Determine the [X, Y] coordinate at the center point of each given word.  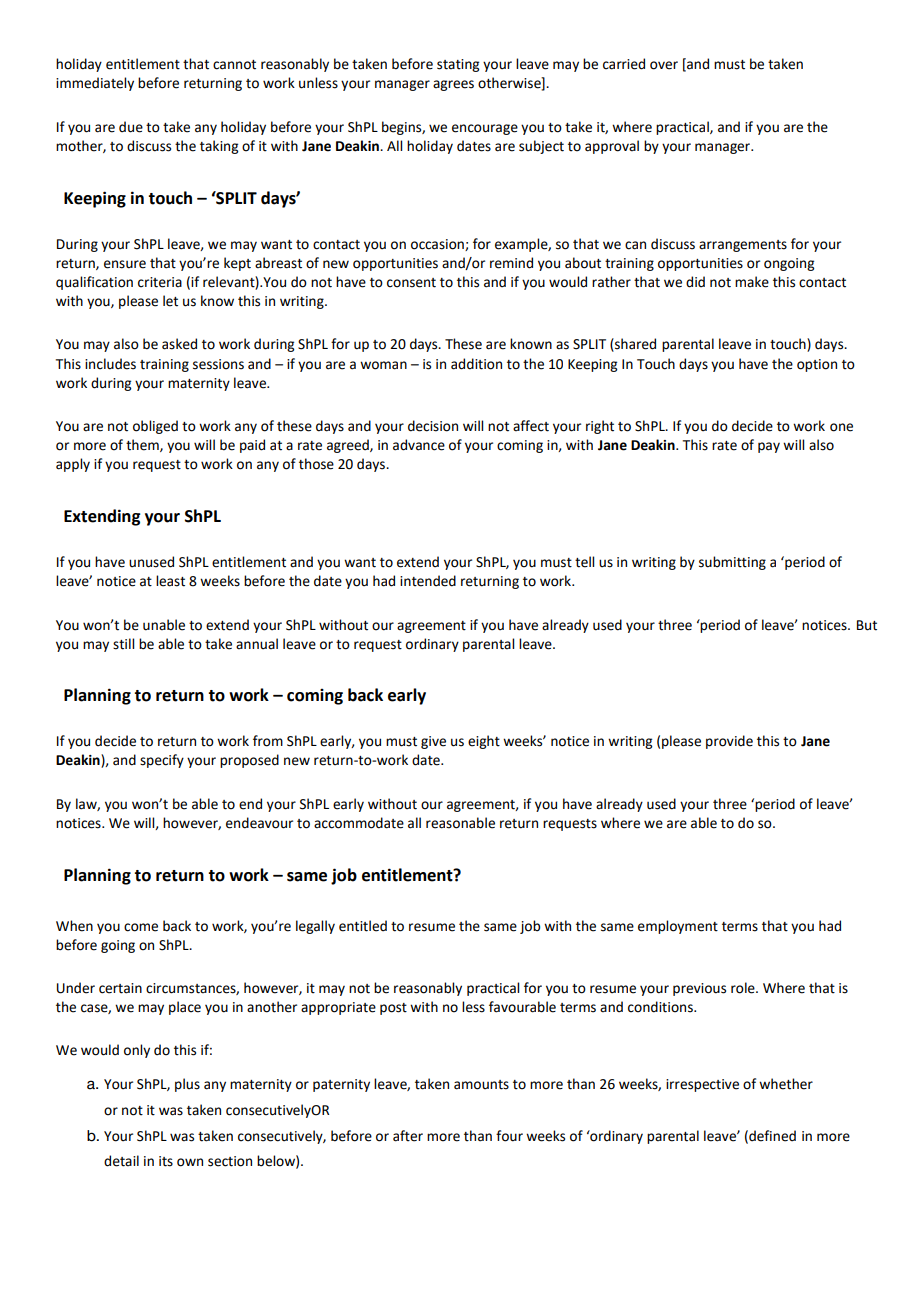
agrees [453, 85]
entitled [363, 926]
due [131, 127]
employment [678, 927]
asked [179, 344]
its [166, 1161]
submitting [732, 563]
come [141, 927]
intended [428, 581]
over [664, 65]
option [817, 365]
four [509, 1136]
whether [786, 1084]
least [170, 581]
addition [476, 364]
